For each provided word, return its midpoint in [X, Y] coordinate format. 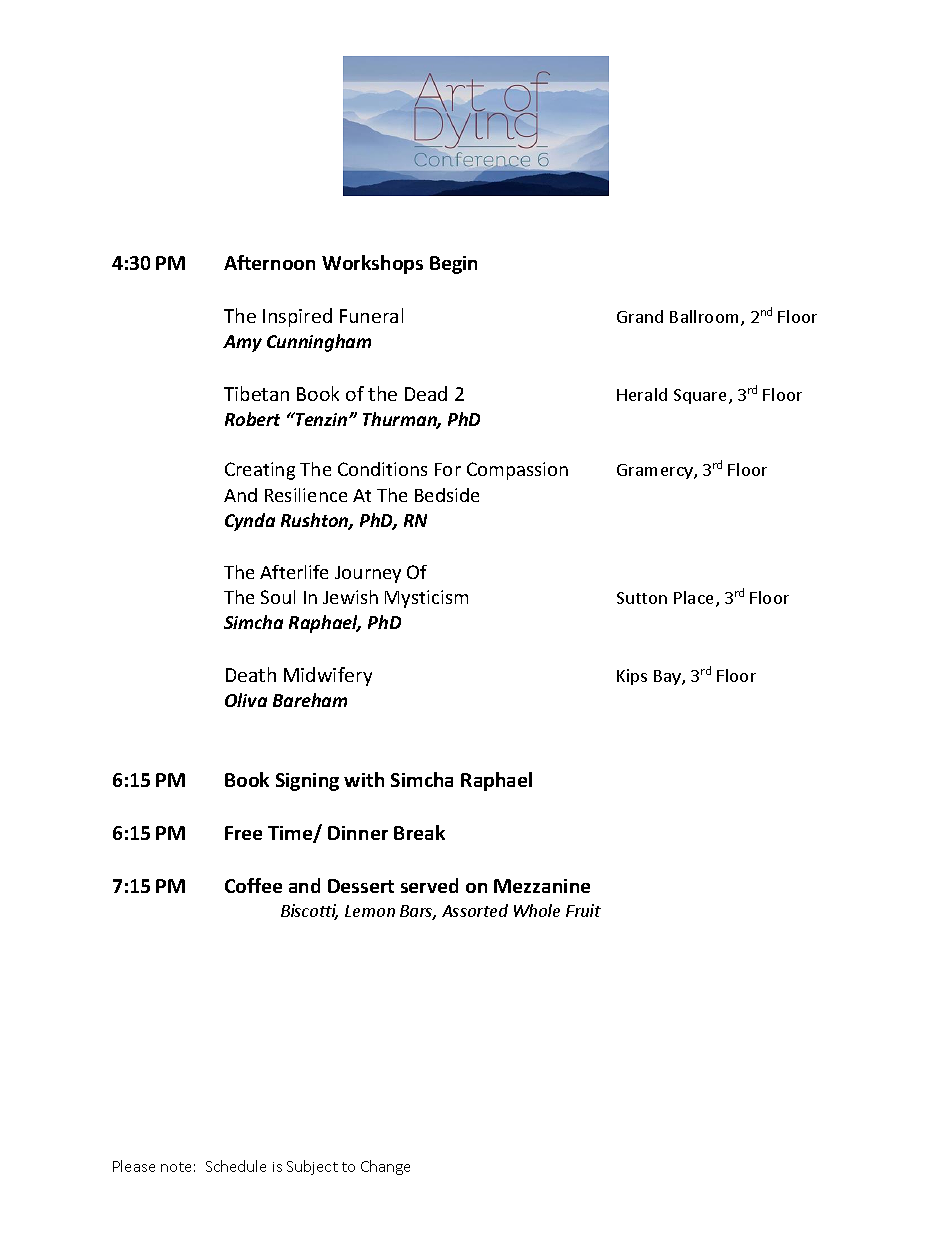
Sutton [642, 598]
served [429, 885]
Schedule [236, 1166]
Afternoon [269, 262]
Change [385, 1167]
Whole [537, 910]
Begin [453, 265]
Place [693, 597]
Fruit [583, 910]
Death [251, 674]
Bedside [447, 495]
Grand [640, 316]
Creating [260, 471]
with [364, 779]
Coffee [253, 885]
